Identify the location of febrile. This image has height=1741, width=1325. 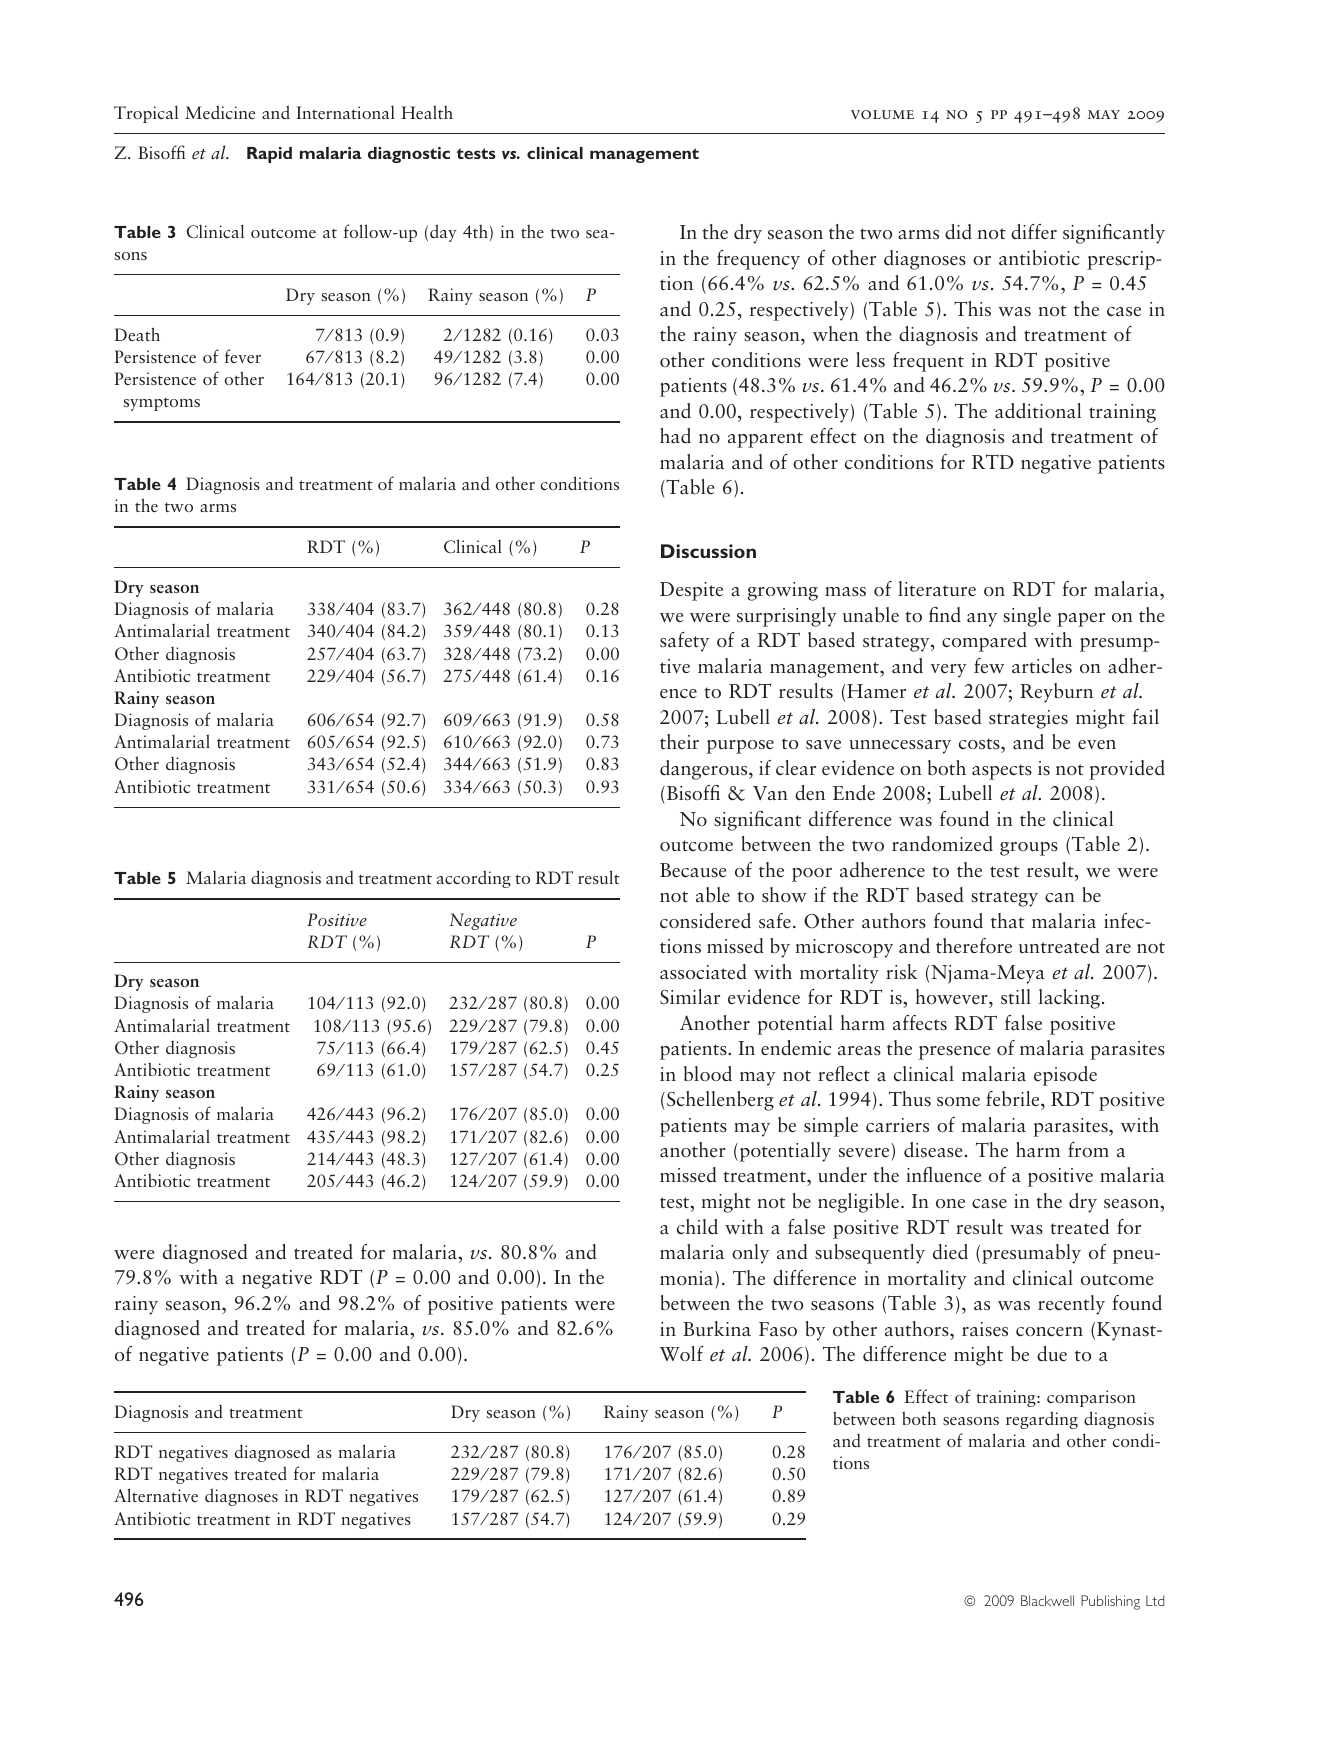
(1014, 1099).
